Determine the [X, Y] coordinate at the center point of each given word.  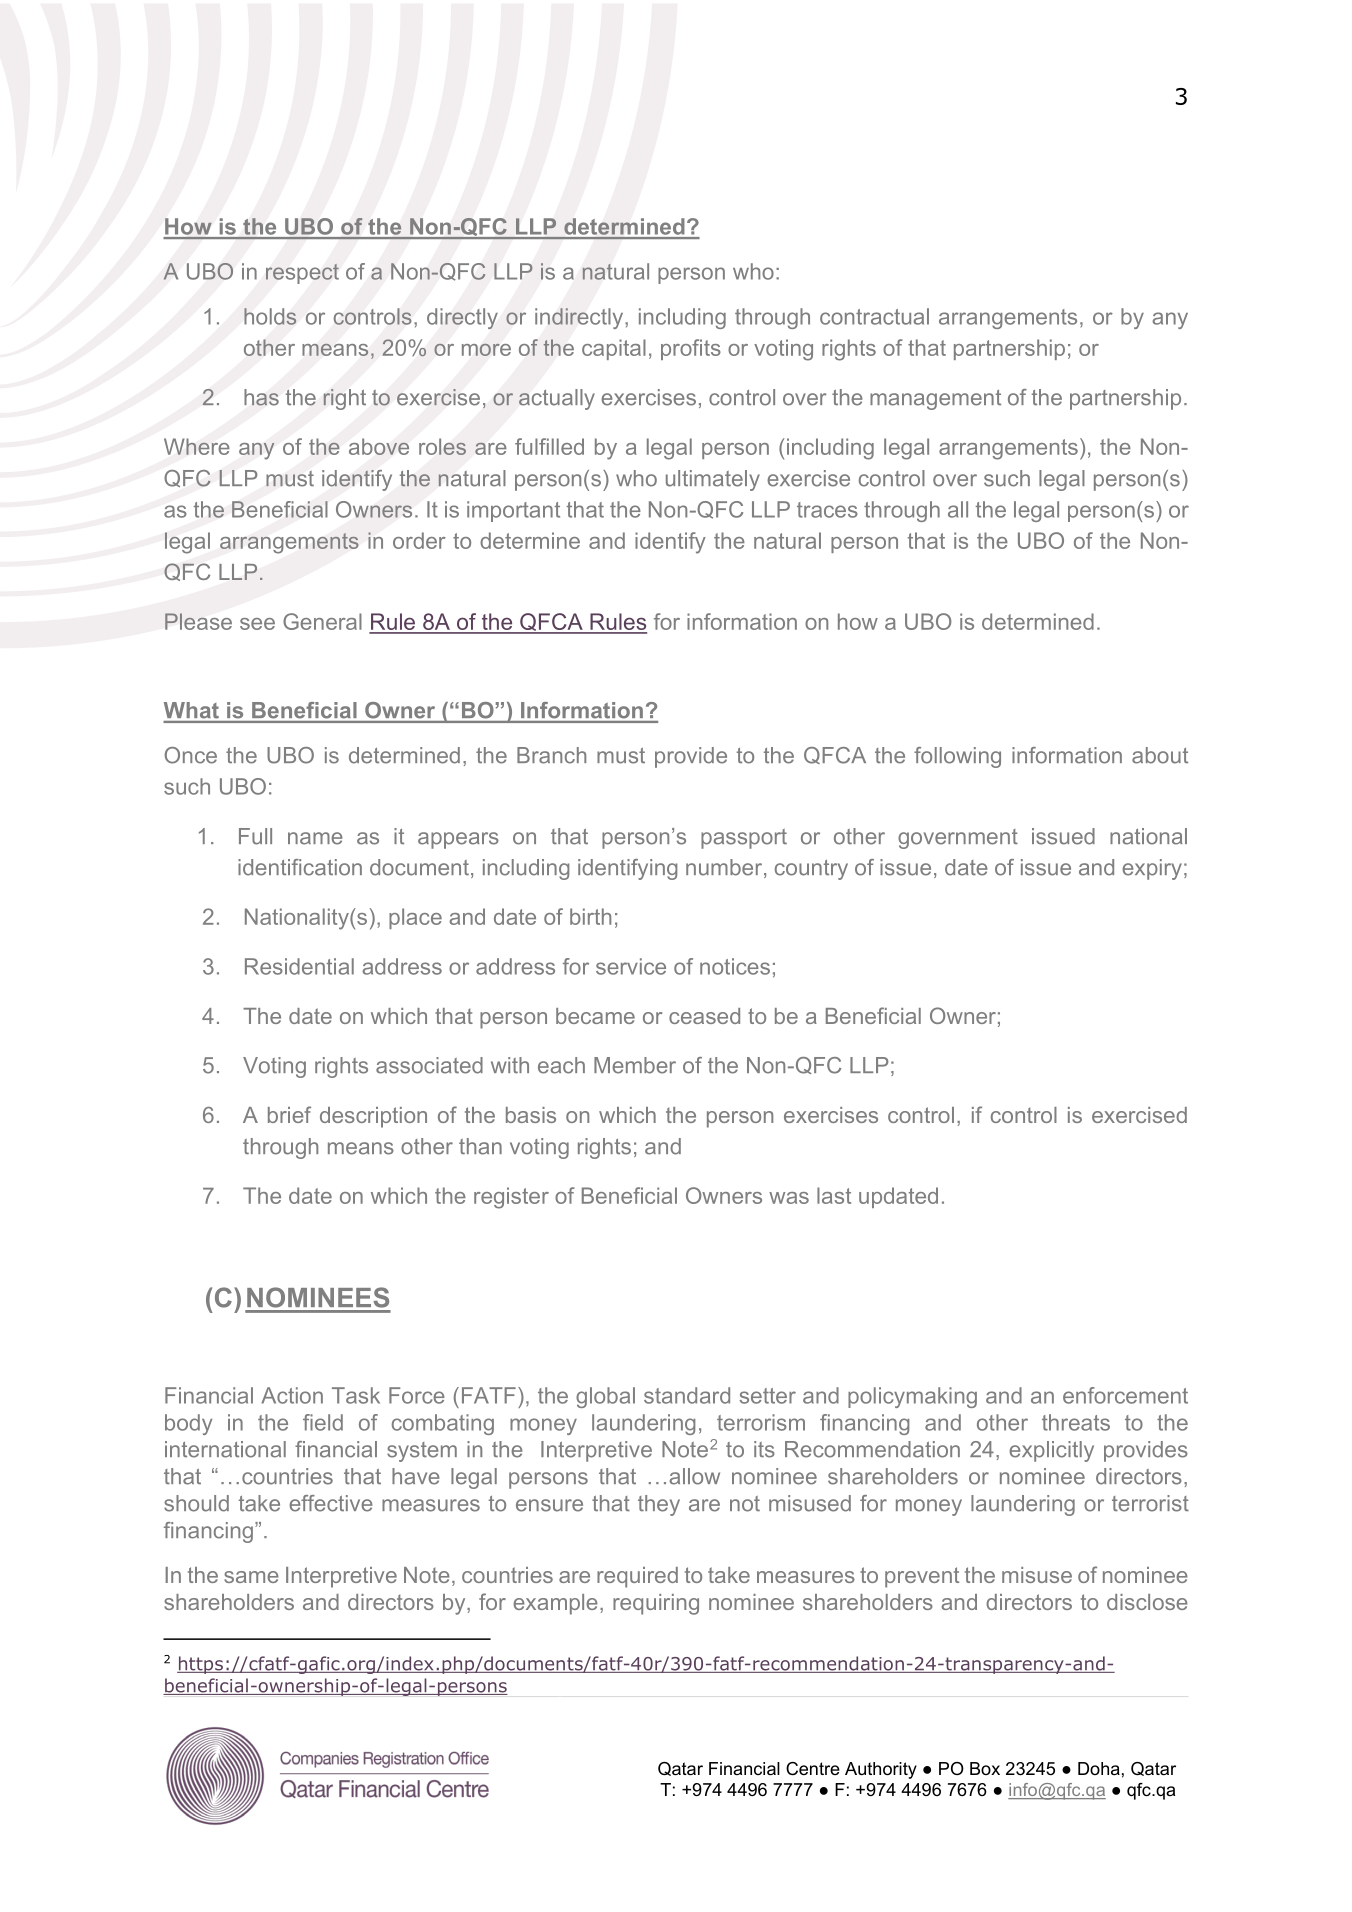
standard [687, 1395]
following [957, 757]
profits [691, 349]
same [251, 1577]
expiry [1152, 869]
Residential [299, 966]
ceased [704, 1016]
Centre [813, 1768]
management [935, 400]
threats [1076, 1422]
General [322, 621]
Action [292, 1395]
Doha [1099, 1768]
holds [270, 316]
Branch [551, 755]
